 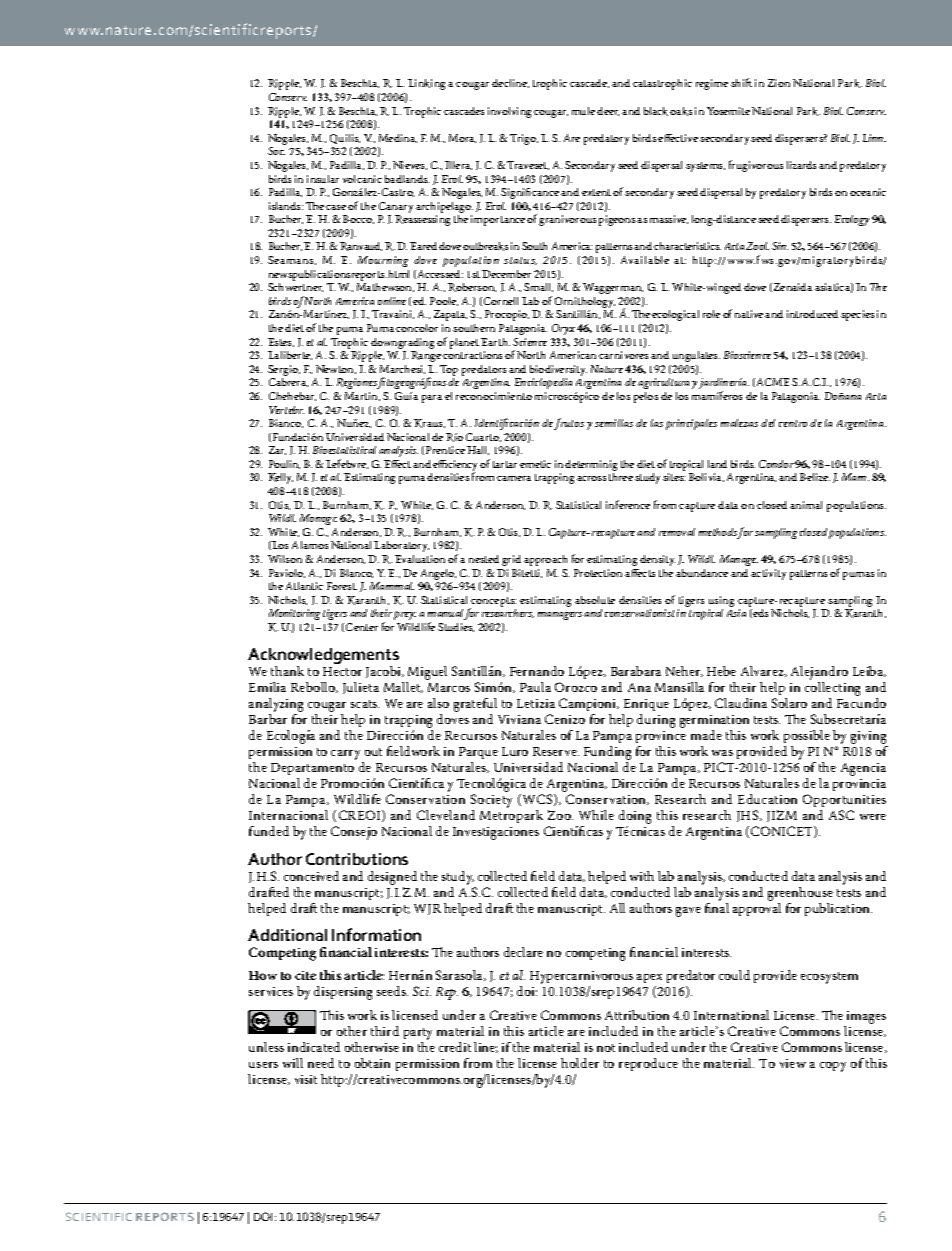 I want to click on carry, so click(x=345, y=755).
